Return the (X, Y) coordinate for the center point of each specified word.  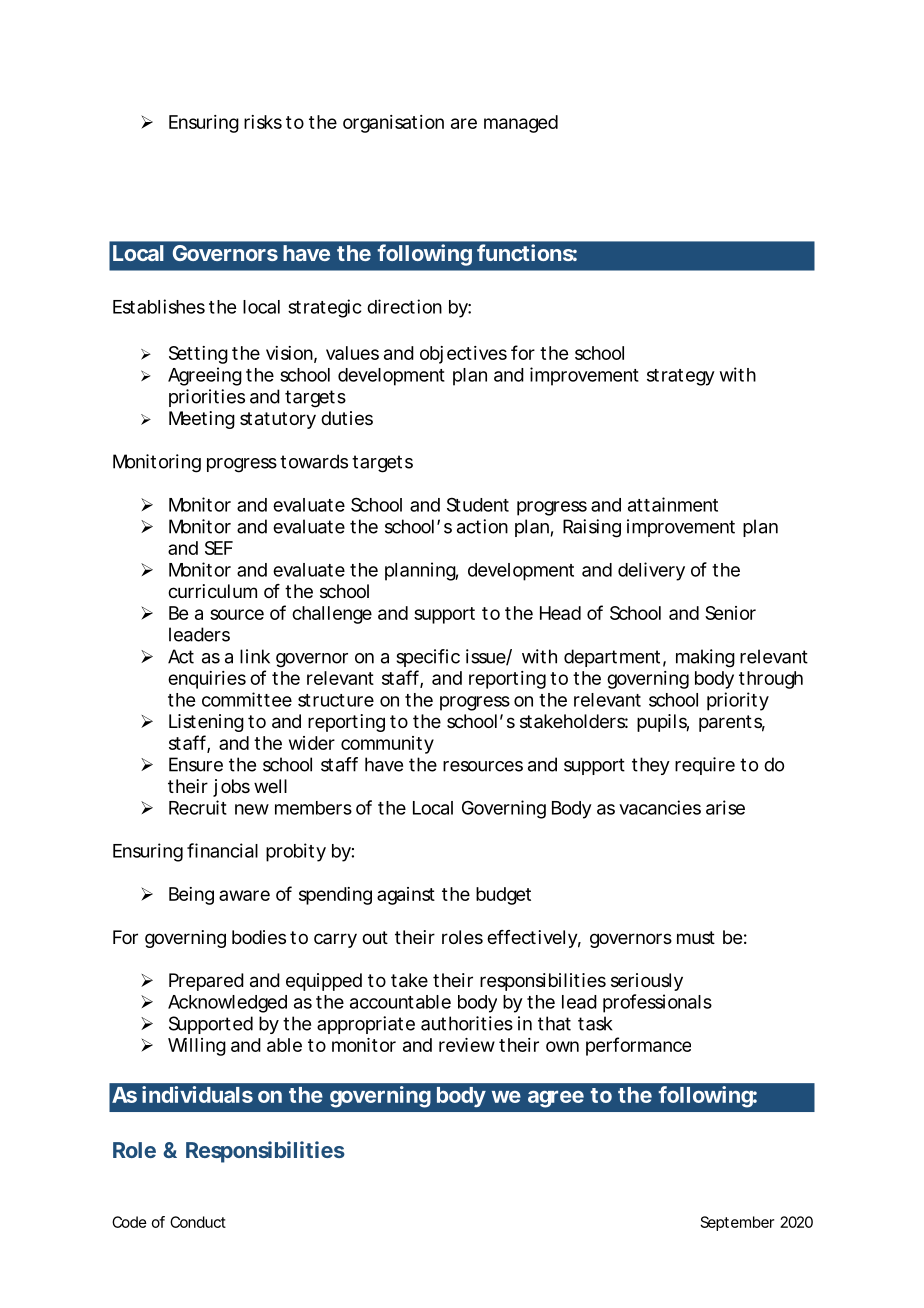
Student (478, 504)
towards (314, 461)
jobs (231, 788)
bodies (259, 937)
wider (312, 743)
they (650, 766)
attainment (673, 504)
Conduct (198, 1222)
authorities (467, 1023)
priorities (207, 398)
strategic (324, 308)
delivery (651, 571)
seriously (647, 982)
